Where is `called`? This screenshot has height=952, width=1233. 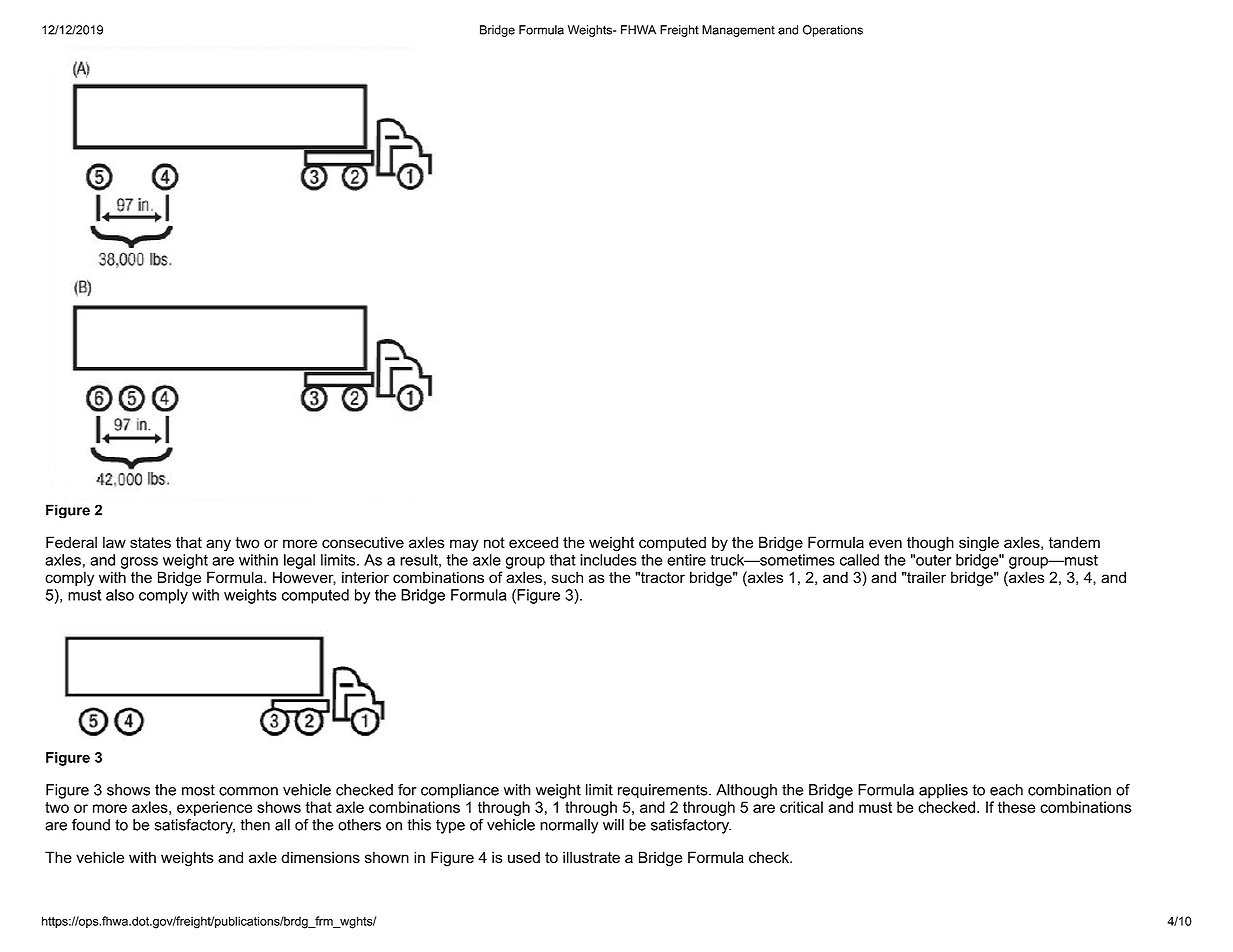
called is located at coordinates (859, 560).
